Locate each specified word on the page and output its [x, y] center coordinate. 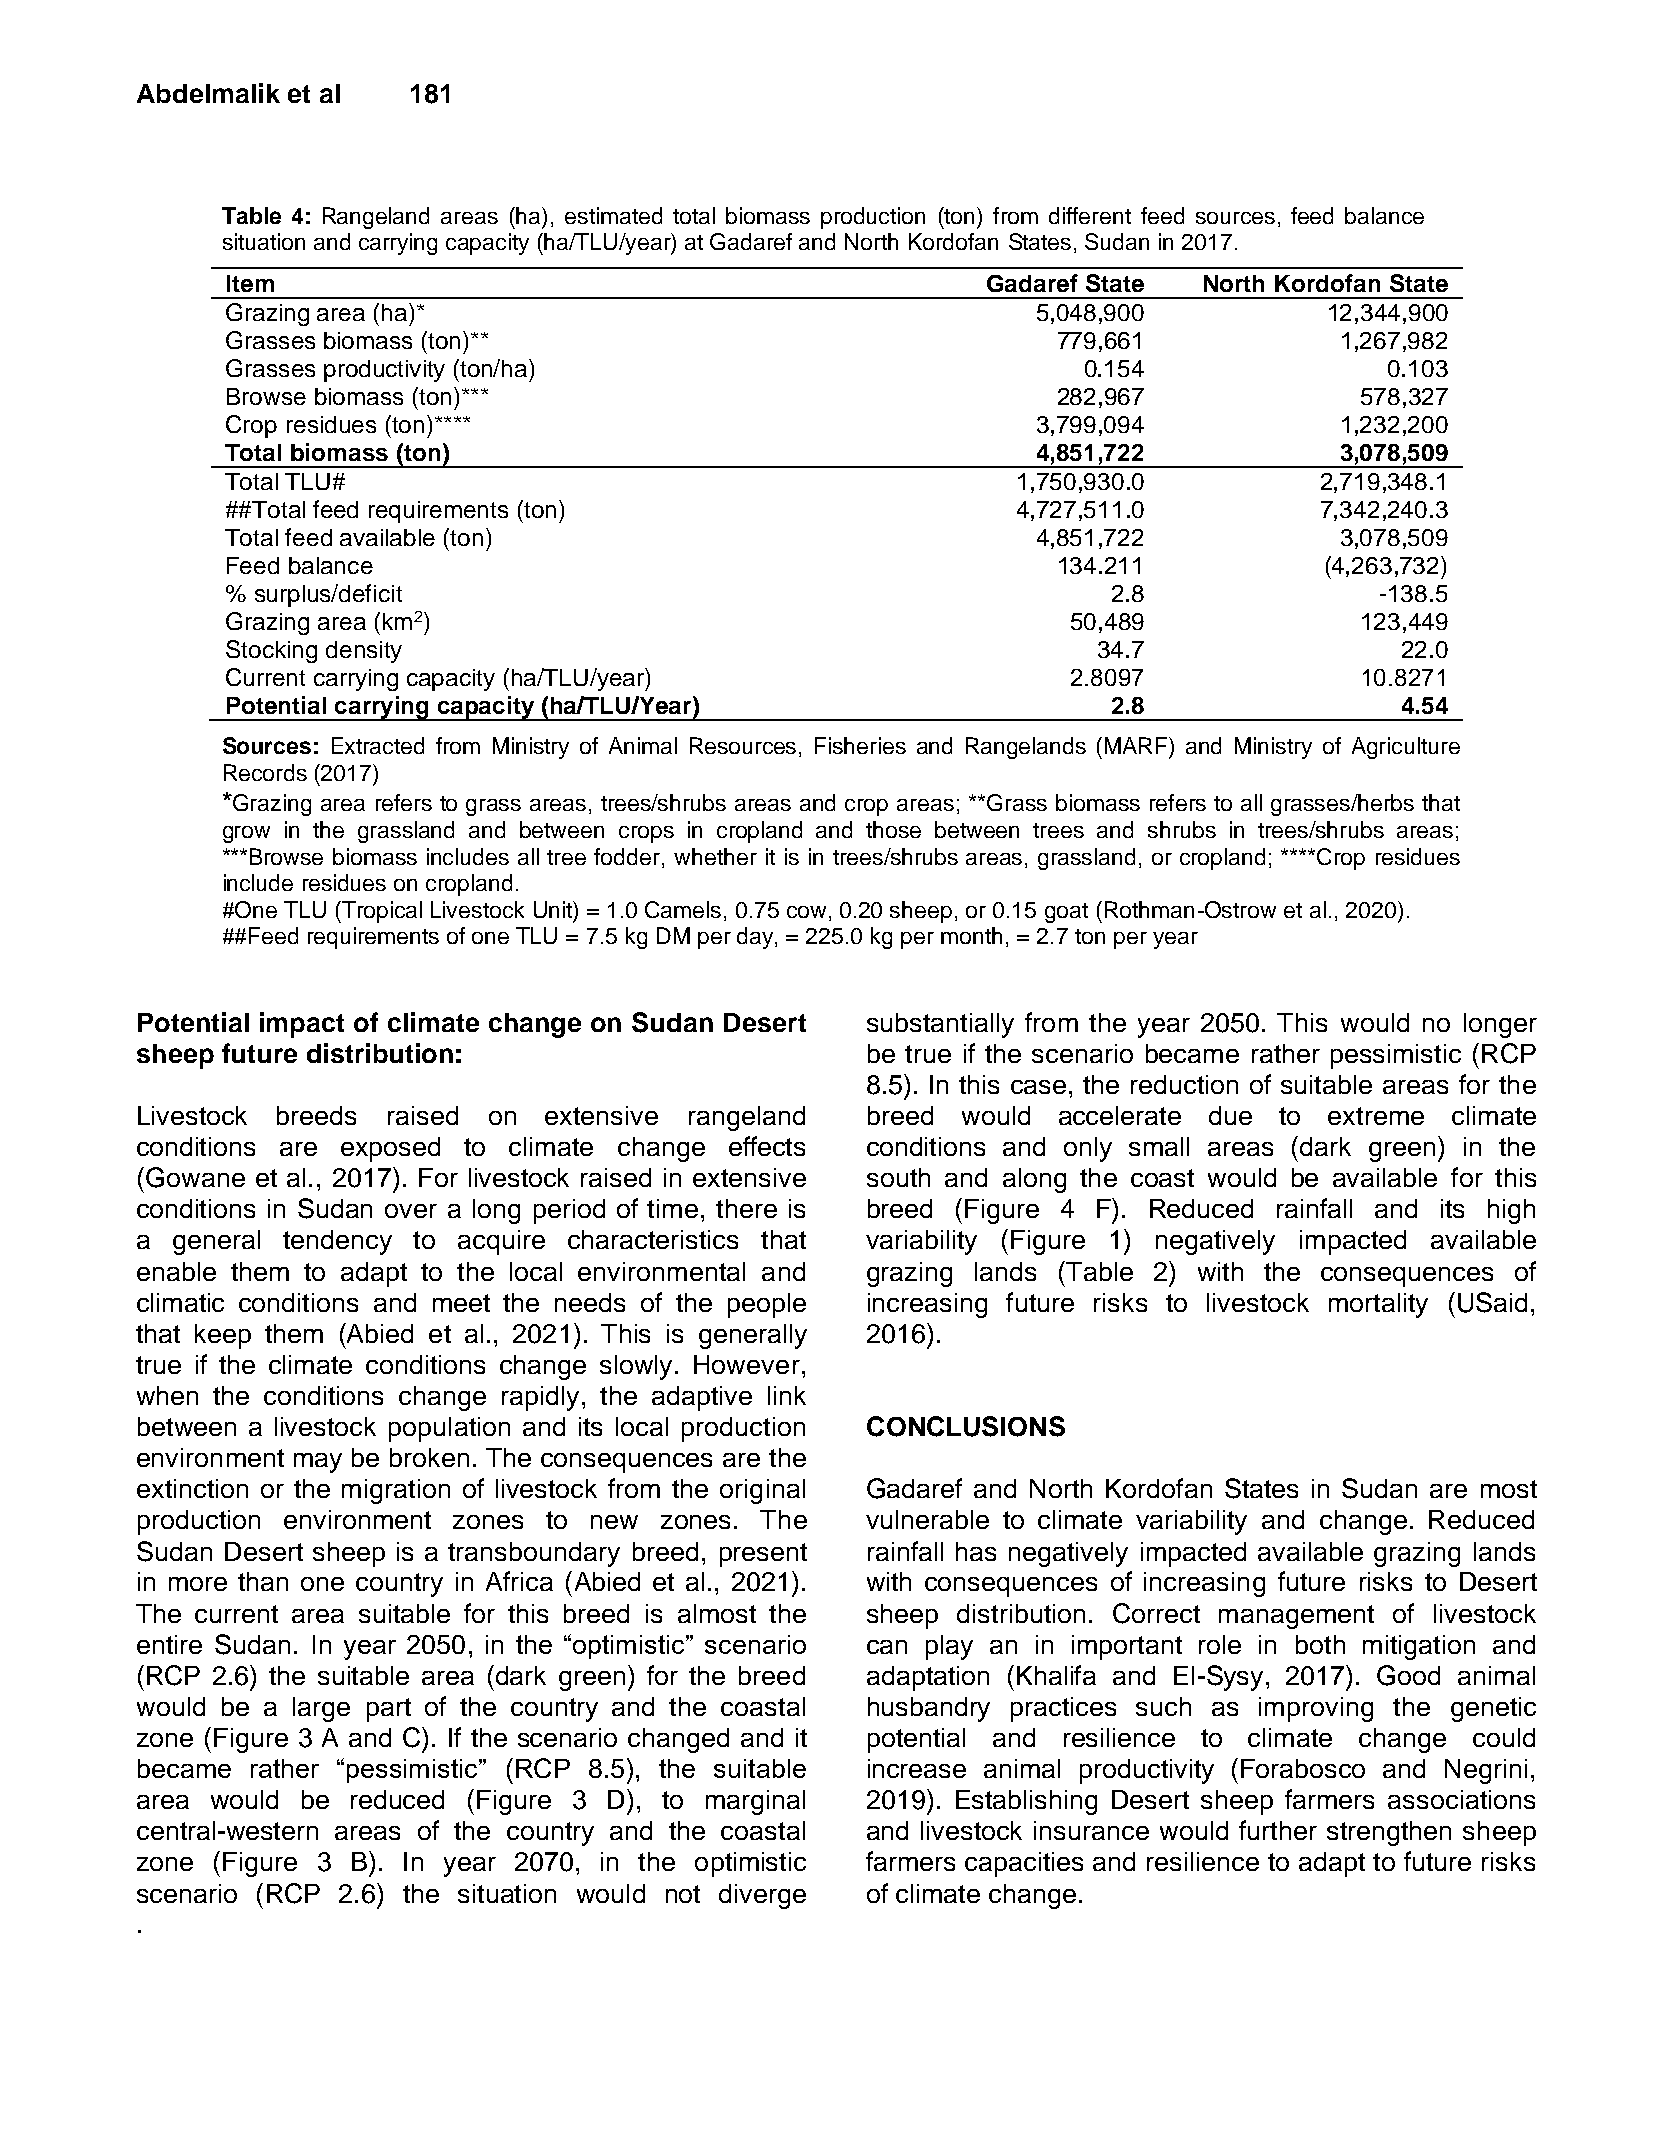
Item [250, 283]
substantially [940, 1025]
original [762, 1491]
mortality [1378, 1305]
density [364, 652]
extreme [1376, 1116]
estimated [613, 215]
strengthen [1389, 1833]
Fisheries [860, 745]
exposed [390, 1149]
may [318, 1463]
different [1090, 215]
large [321, 1709]
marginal [755, 1802]
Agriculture [1406, 748]
